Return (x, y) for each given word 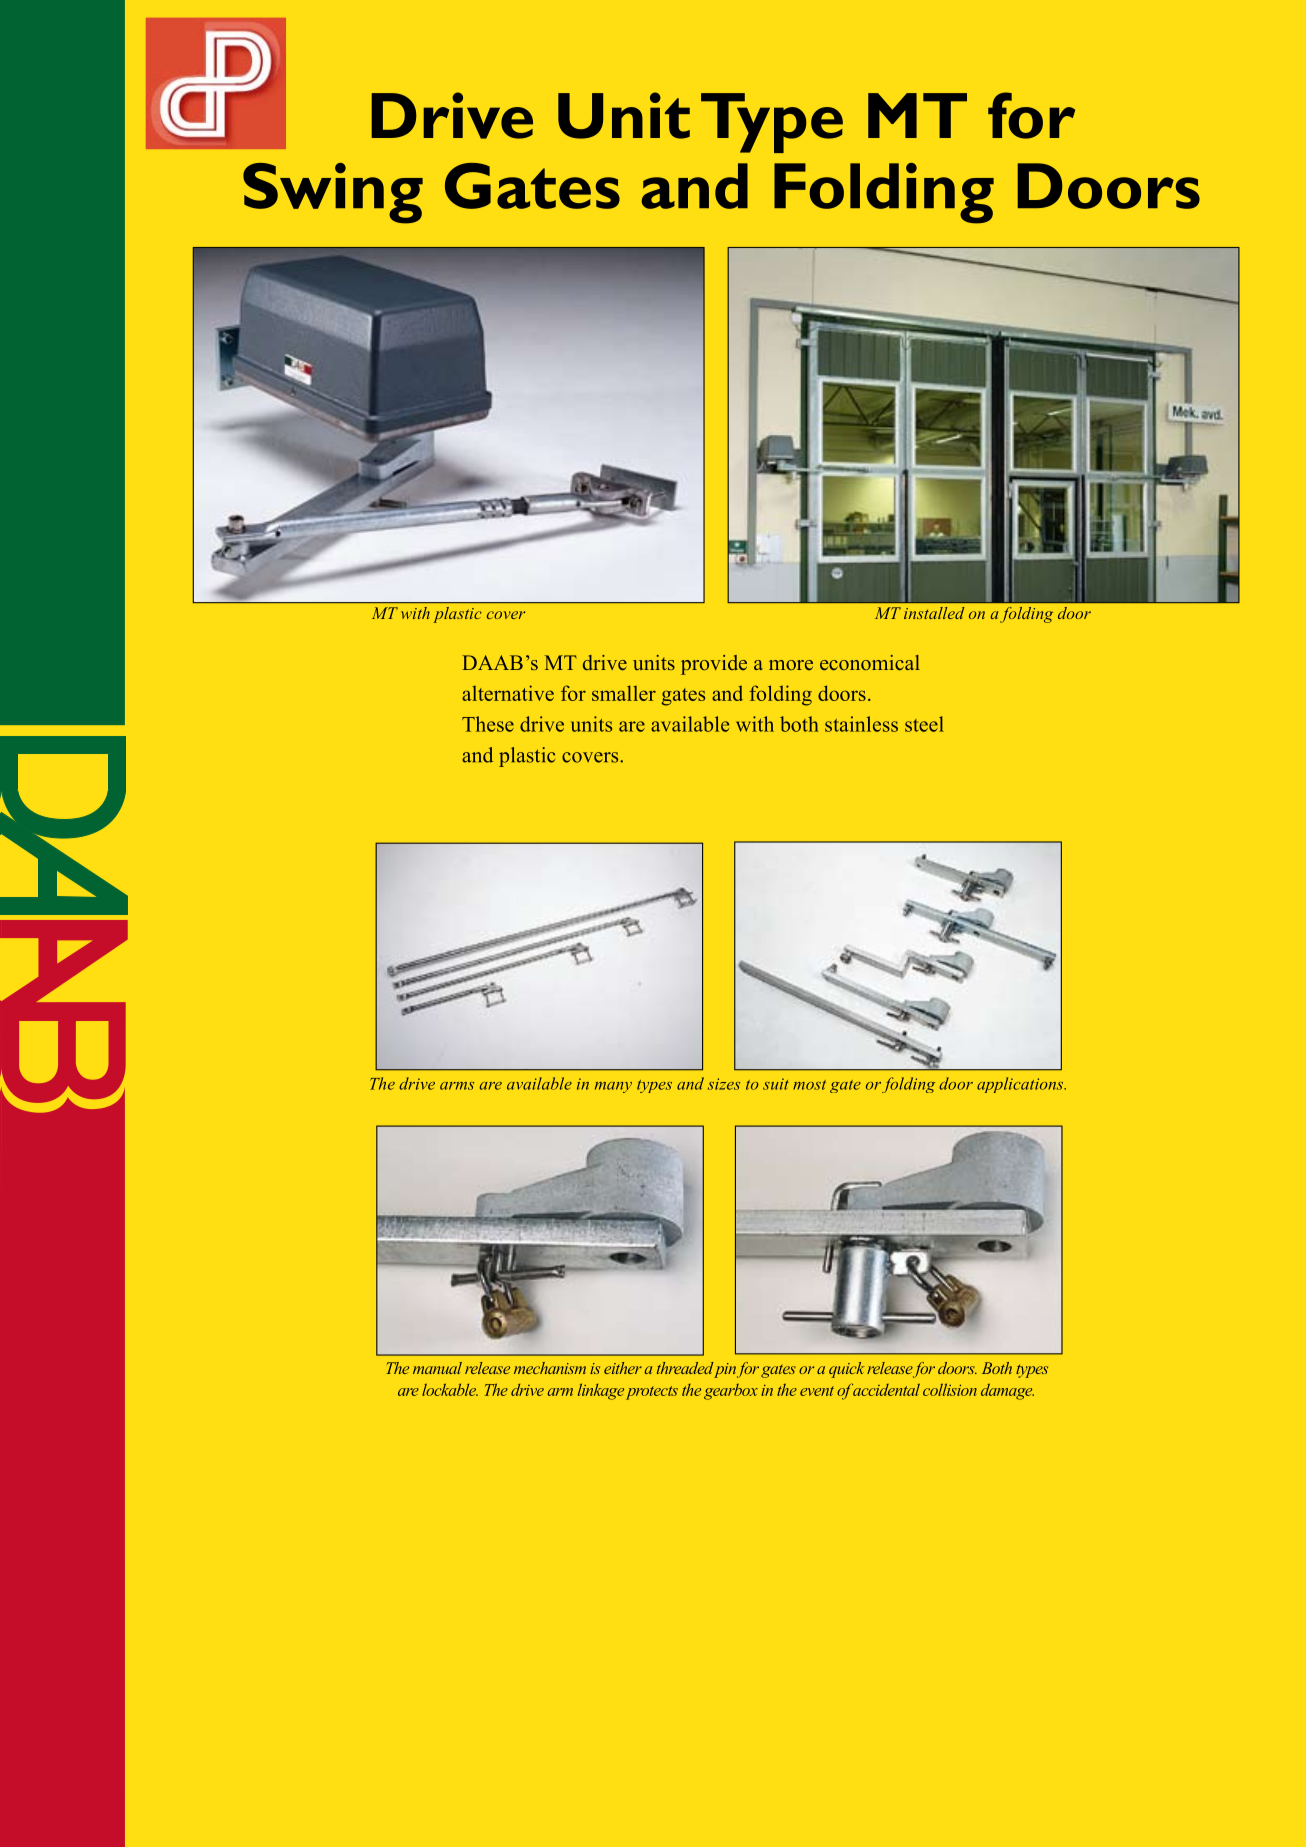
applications (1021, 1085)
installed (934, 613)
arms (457, 1086)
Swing (333, 193)
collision (950, 1389)
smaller (624, 693)
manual (437, 1368)
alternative (508, 693)
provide (714, 665)
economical (870, 662)
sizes (724, 1084)
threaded (685, 1368)
